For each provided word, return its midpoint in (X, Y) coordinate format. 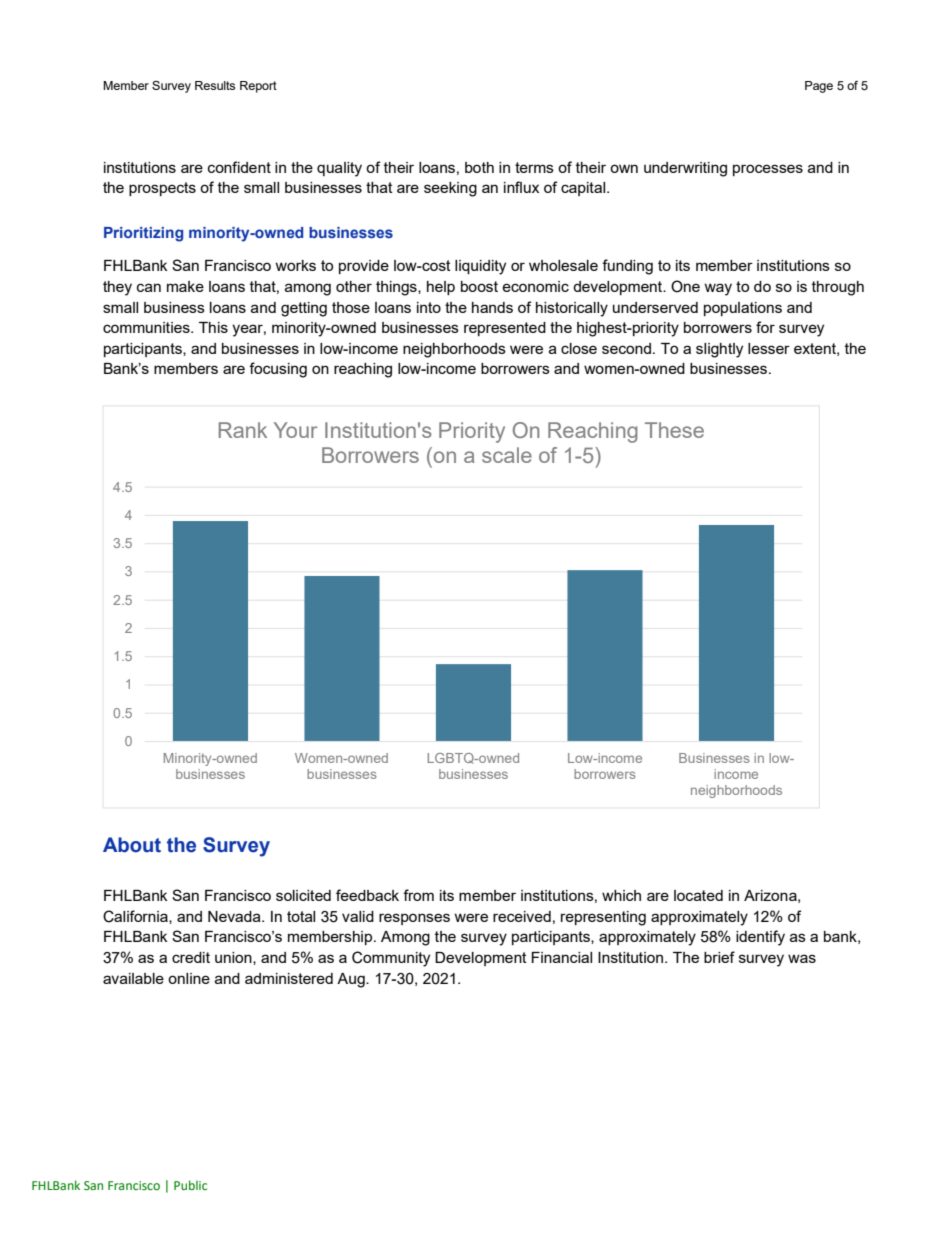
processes (768, 170)
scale (507, 455)
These (674, 430)
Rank (243, 430)
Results (215, 85)
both (479, 167)
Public (190, 1185)
